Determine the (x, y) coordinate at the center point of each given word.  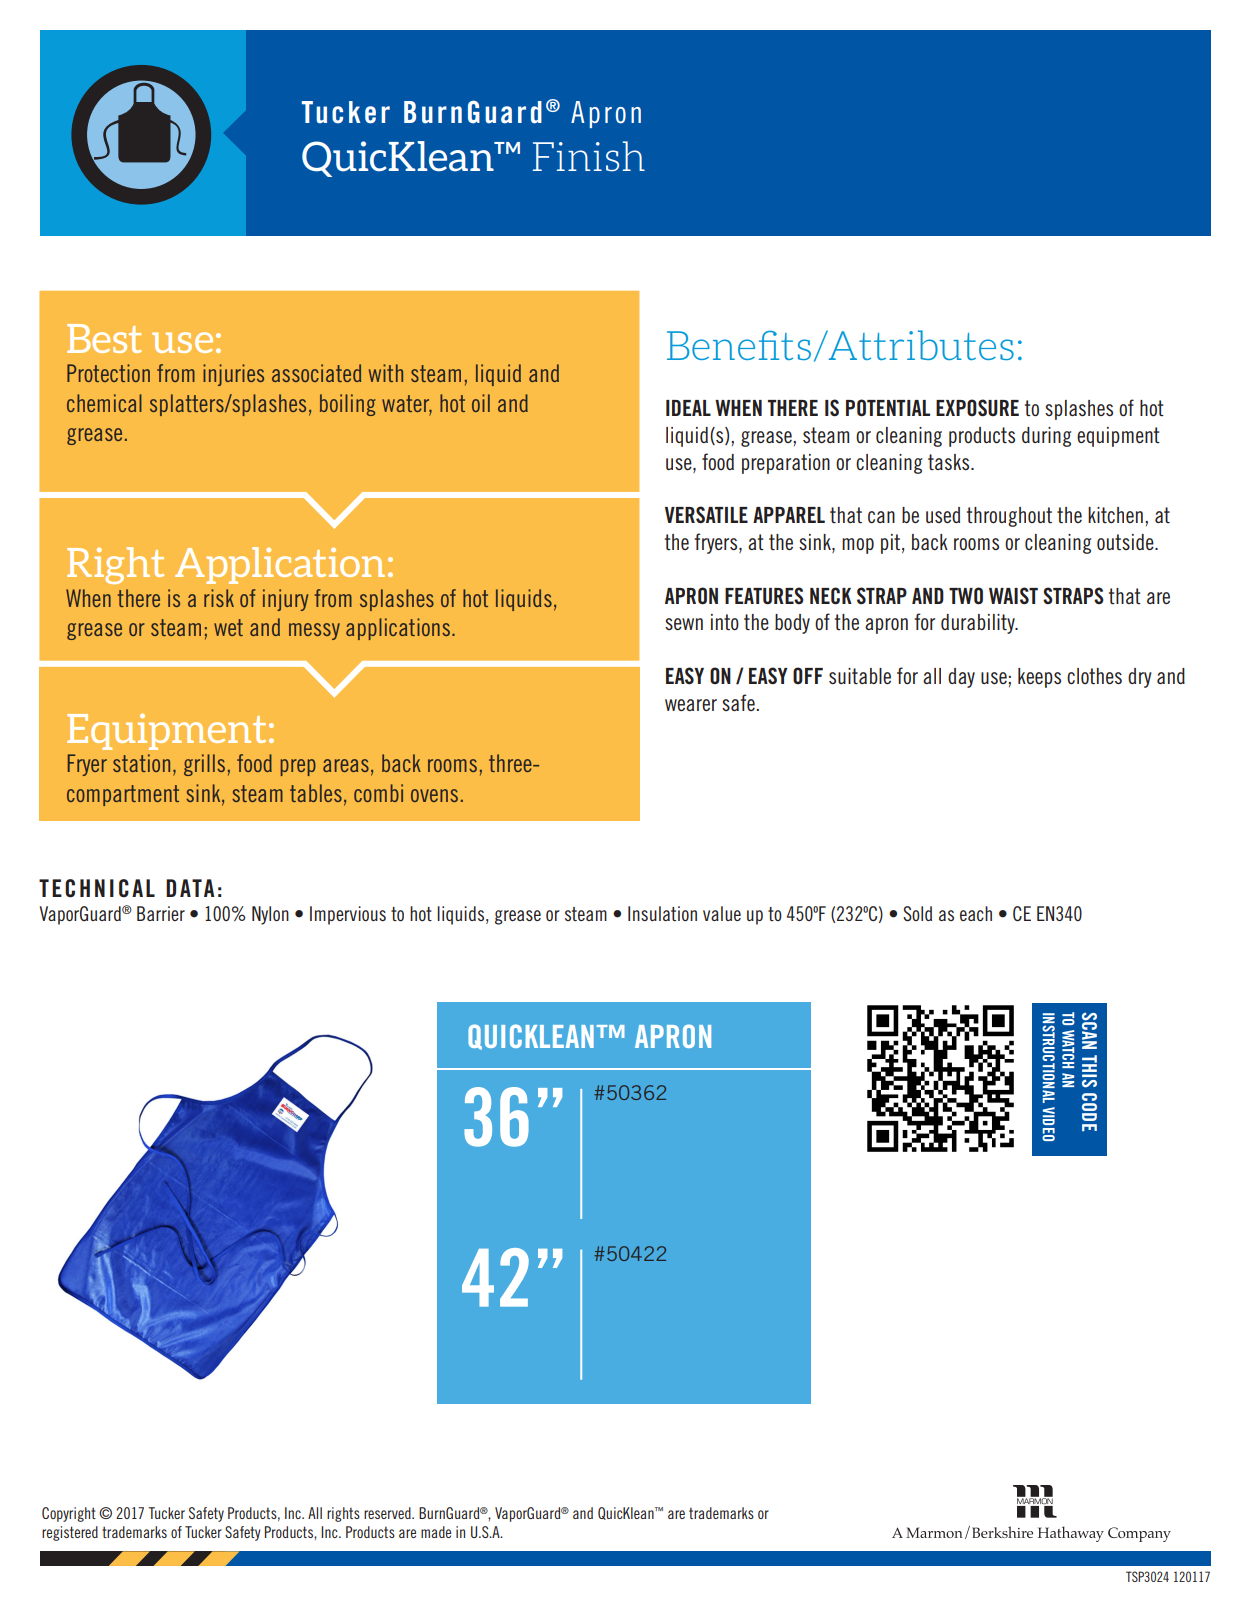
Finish (589, 156)
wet (228, 627)
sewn (684, 624)
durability (979, 624)
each (976, 913)
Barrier (161, 913)
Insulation (662, 913)
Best (104, 338)
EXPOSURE (977, 408)
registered (70, 1533)
